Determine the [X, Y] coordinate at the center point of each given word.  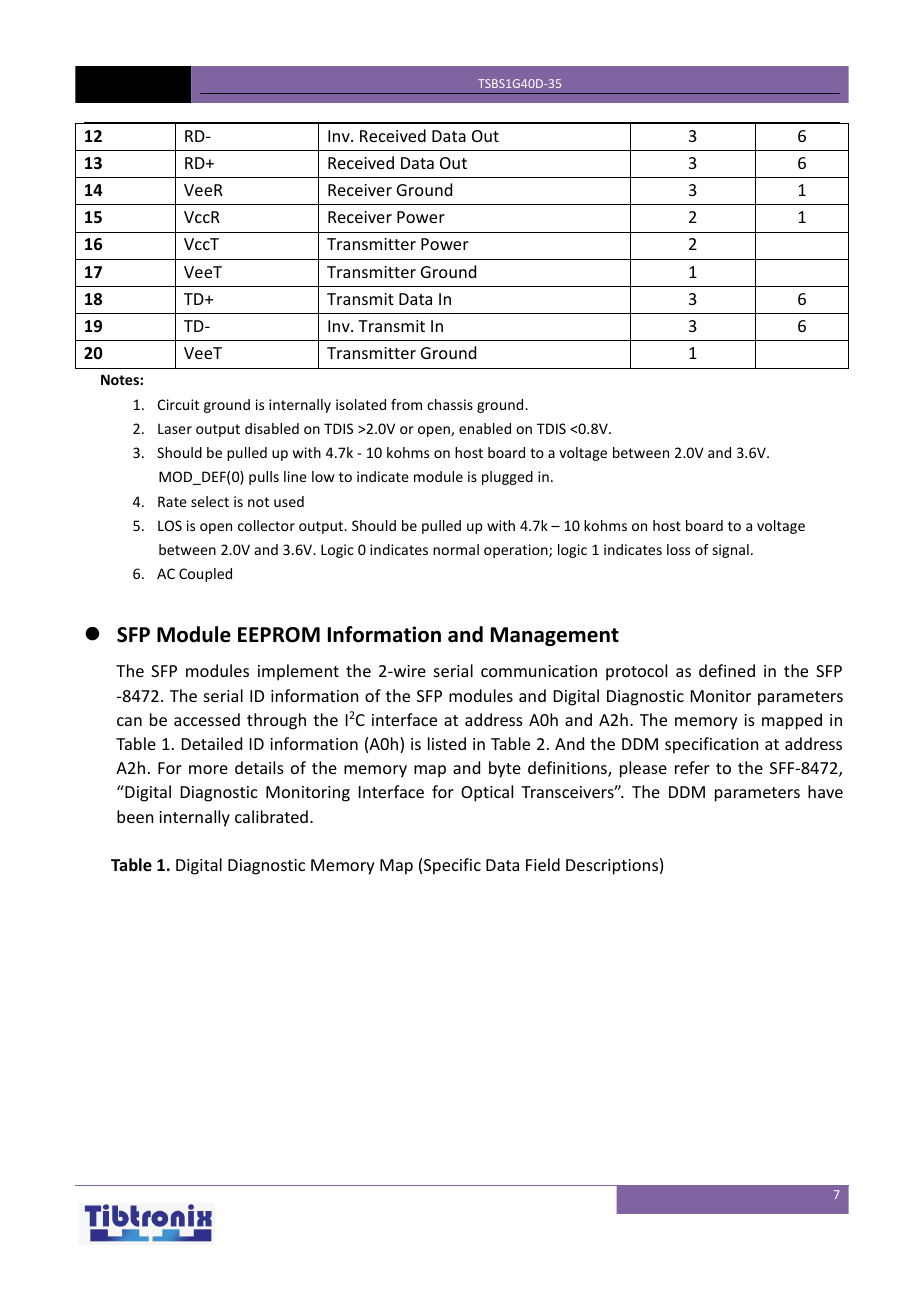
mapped [792, 721]
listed [447, 743]
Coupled [205, 575]
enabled [485, 428]
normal [456, 549]
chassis [450, 404]
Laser [175, 428]
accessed [207, 719]
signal [731, 551]
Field [543, 864]
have [825, 791]
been [135, 816]
